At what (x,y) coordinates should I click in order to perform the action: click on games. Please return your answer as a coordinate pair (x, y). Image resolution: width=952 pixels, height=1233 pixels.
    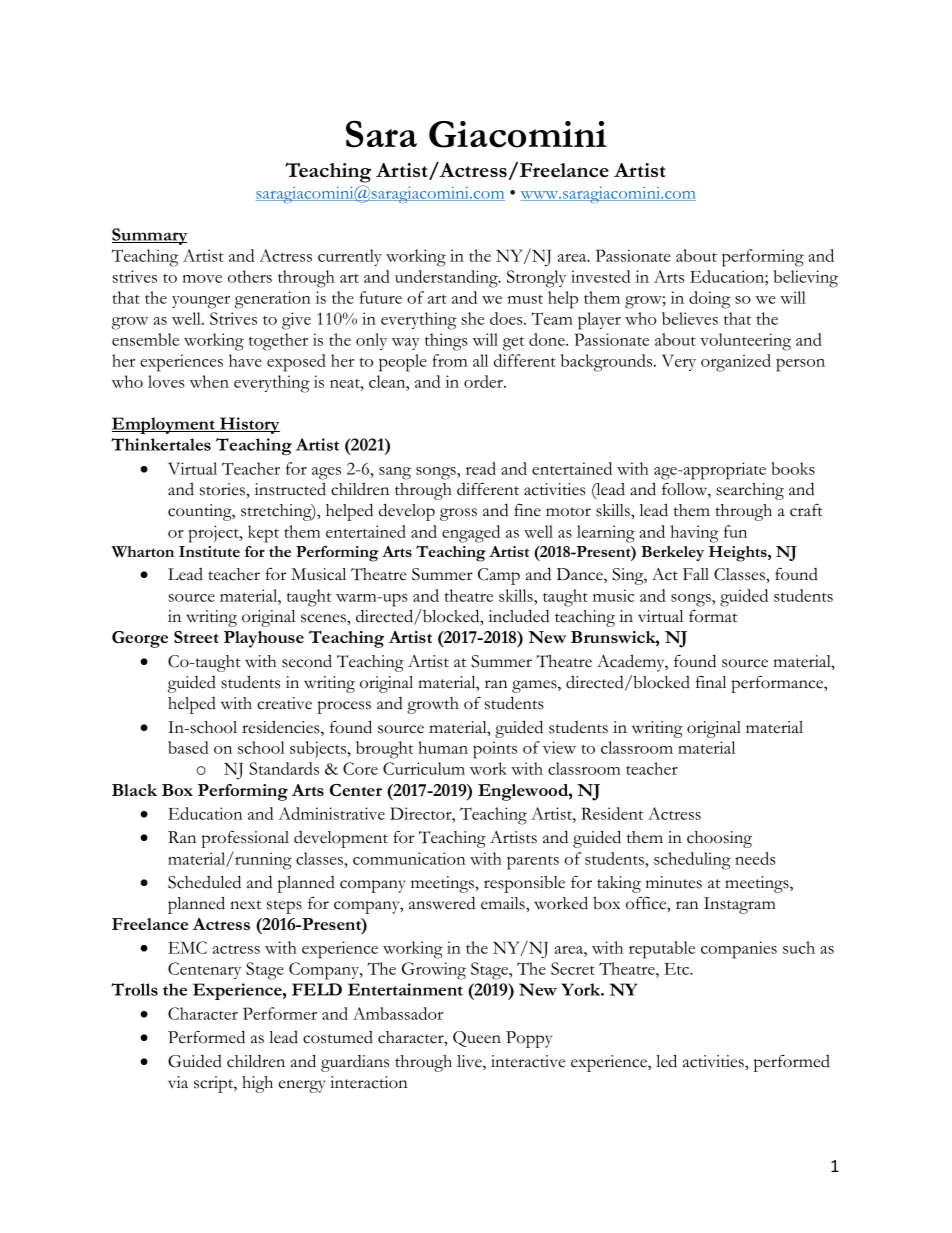
    Looking at the image, I should click on (535, 686).
